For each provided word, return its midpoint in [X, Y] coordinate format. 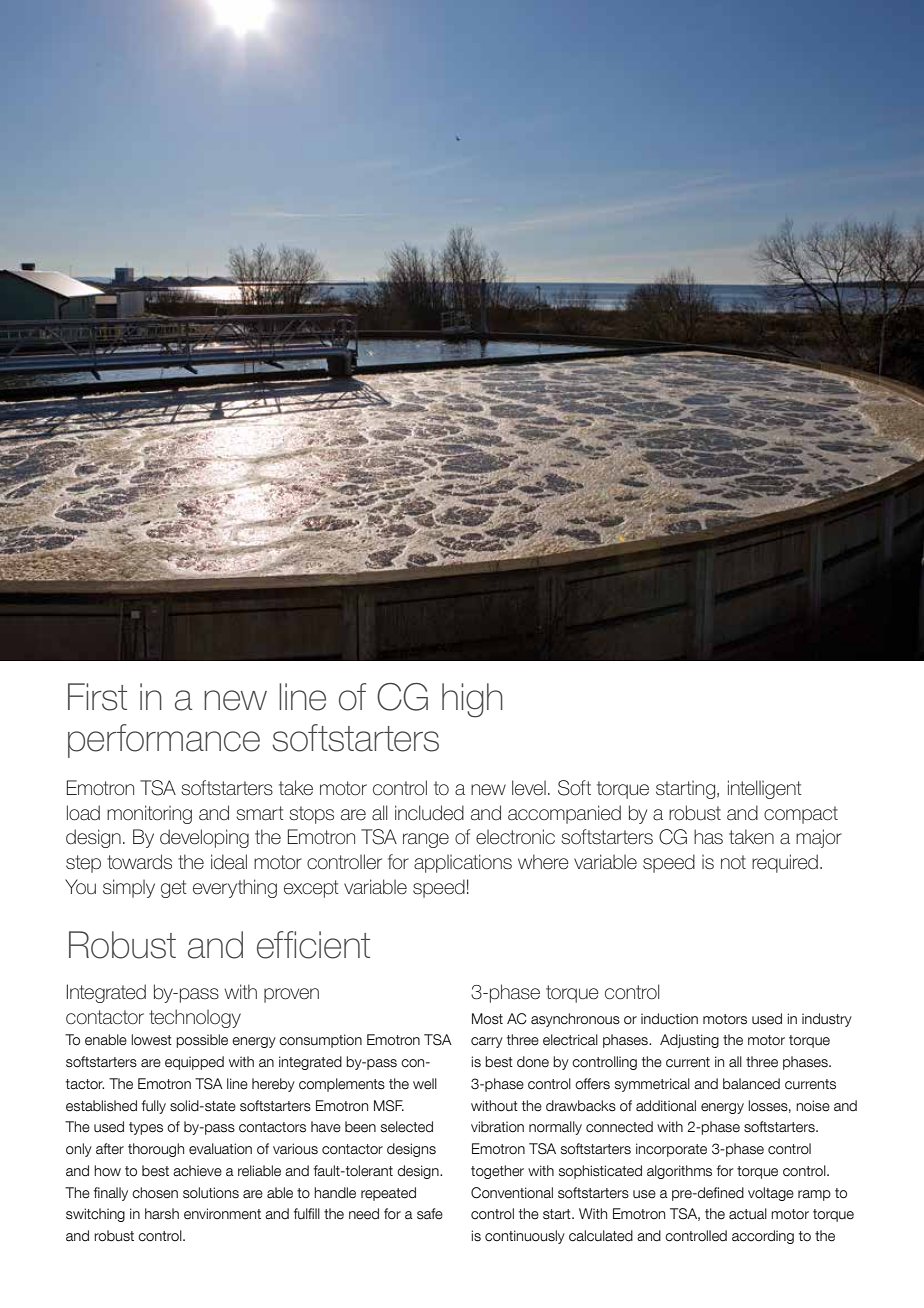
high [472, 700]
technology [195, 1018]
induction [669, 1019]
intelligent [765, 789]
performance [164, 741]
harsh [162, 1214]
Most [487, 1019]
